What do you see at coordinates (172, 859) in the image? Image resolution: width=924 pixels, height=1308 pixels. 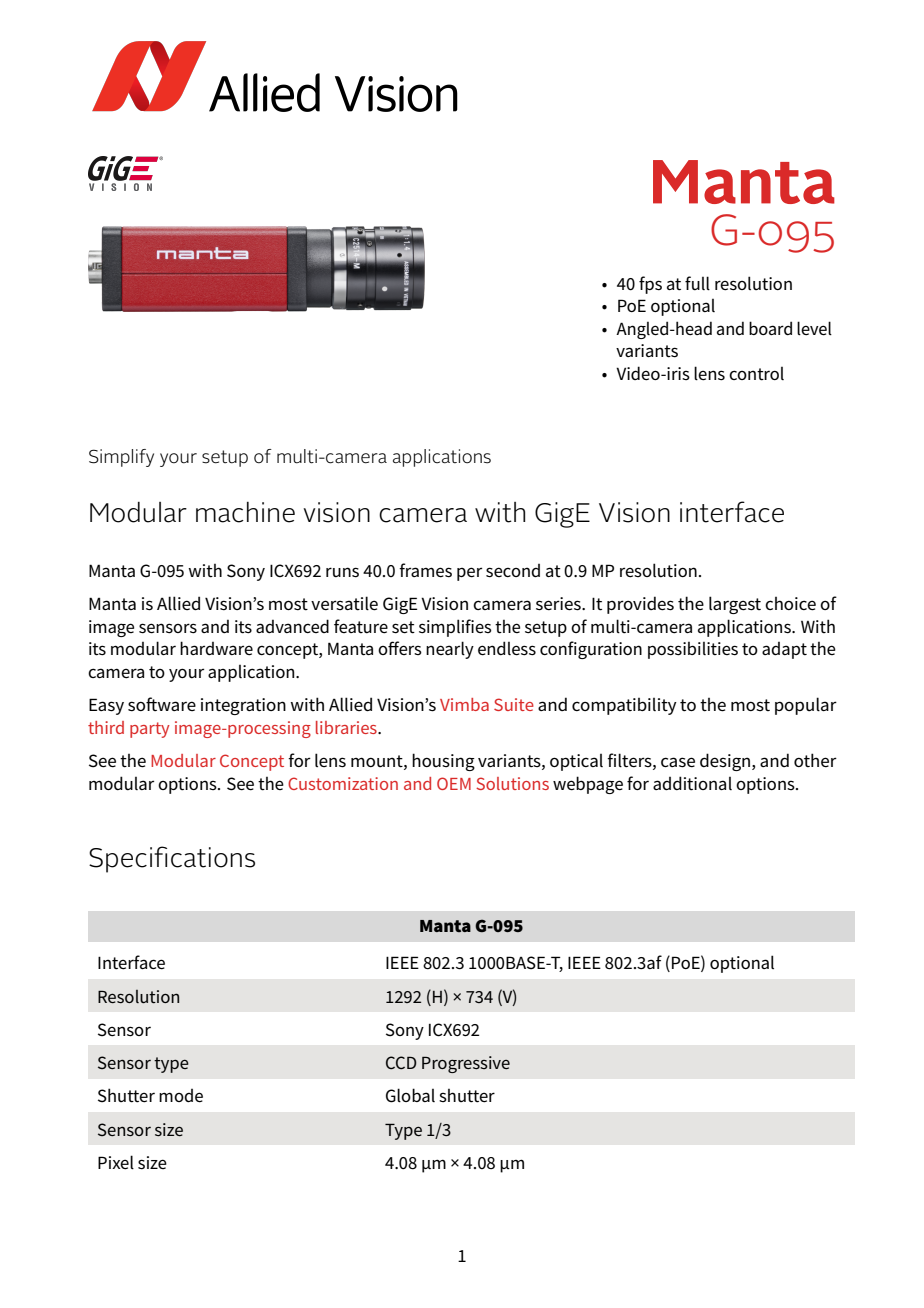 I see `Specifications` at bounding box center [172, 859].
